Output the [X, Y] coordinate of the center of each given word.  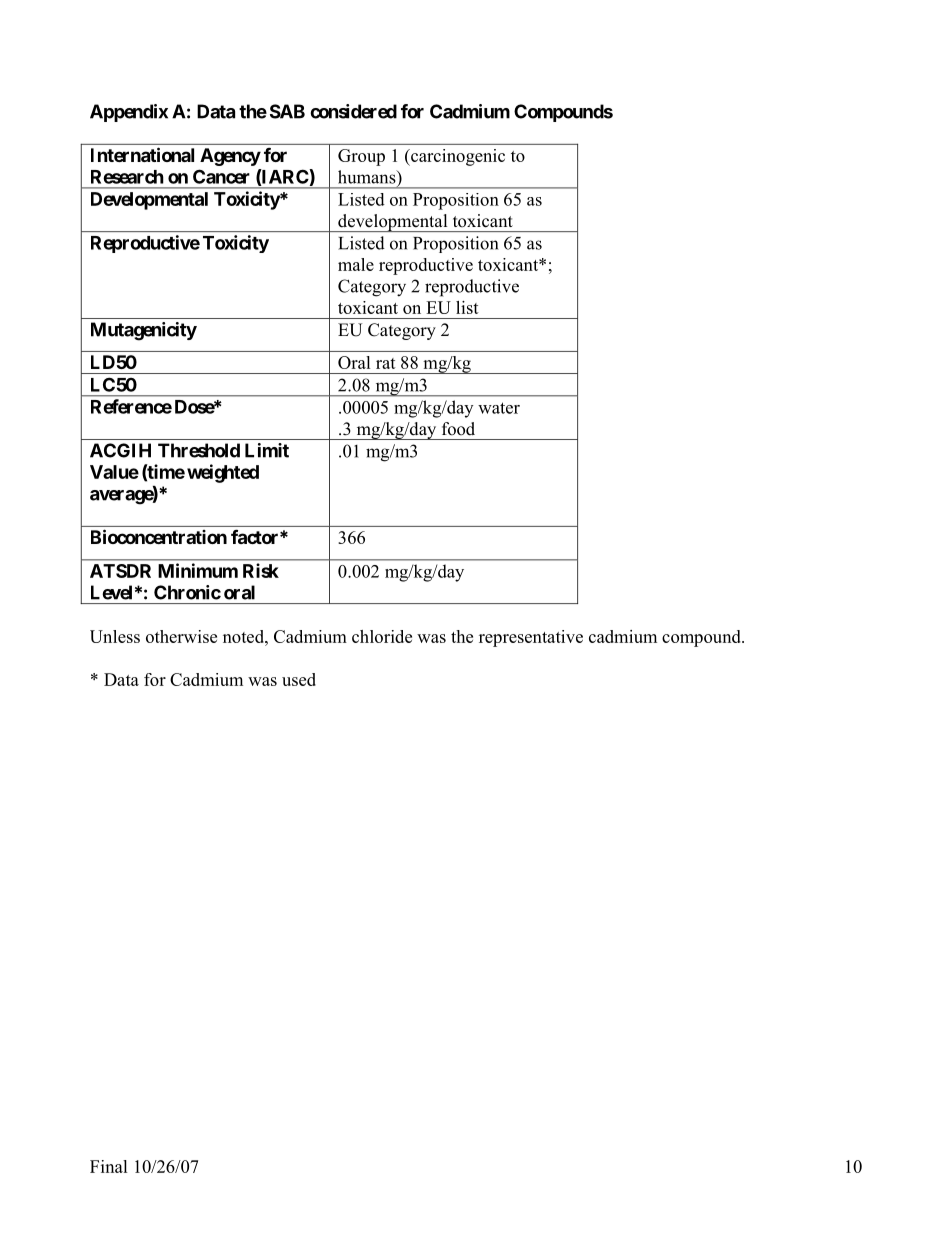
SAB [287, 111]
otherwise [181, 636]
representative [531, 638]
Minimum [198, 570]
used [299, 679]
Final [109, 1166]
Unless [115, 636]
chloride [382, 636]
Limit [267, 450]
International [142, 154]
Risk [261, 570]
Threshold [199, 450]
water [499, 408]
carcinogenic [457, 157]
